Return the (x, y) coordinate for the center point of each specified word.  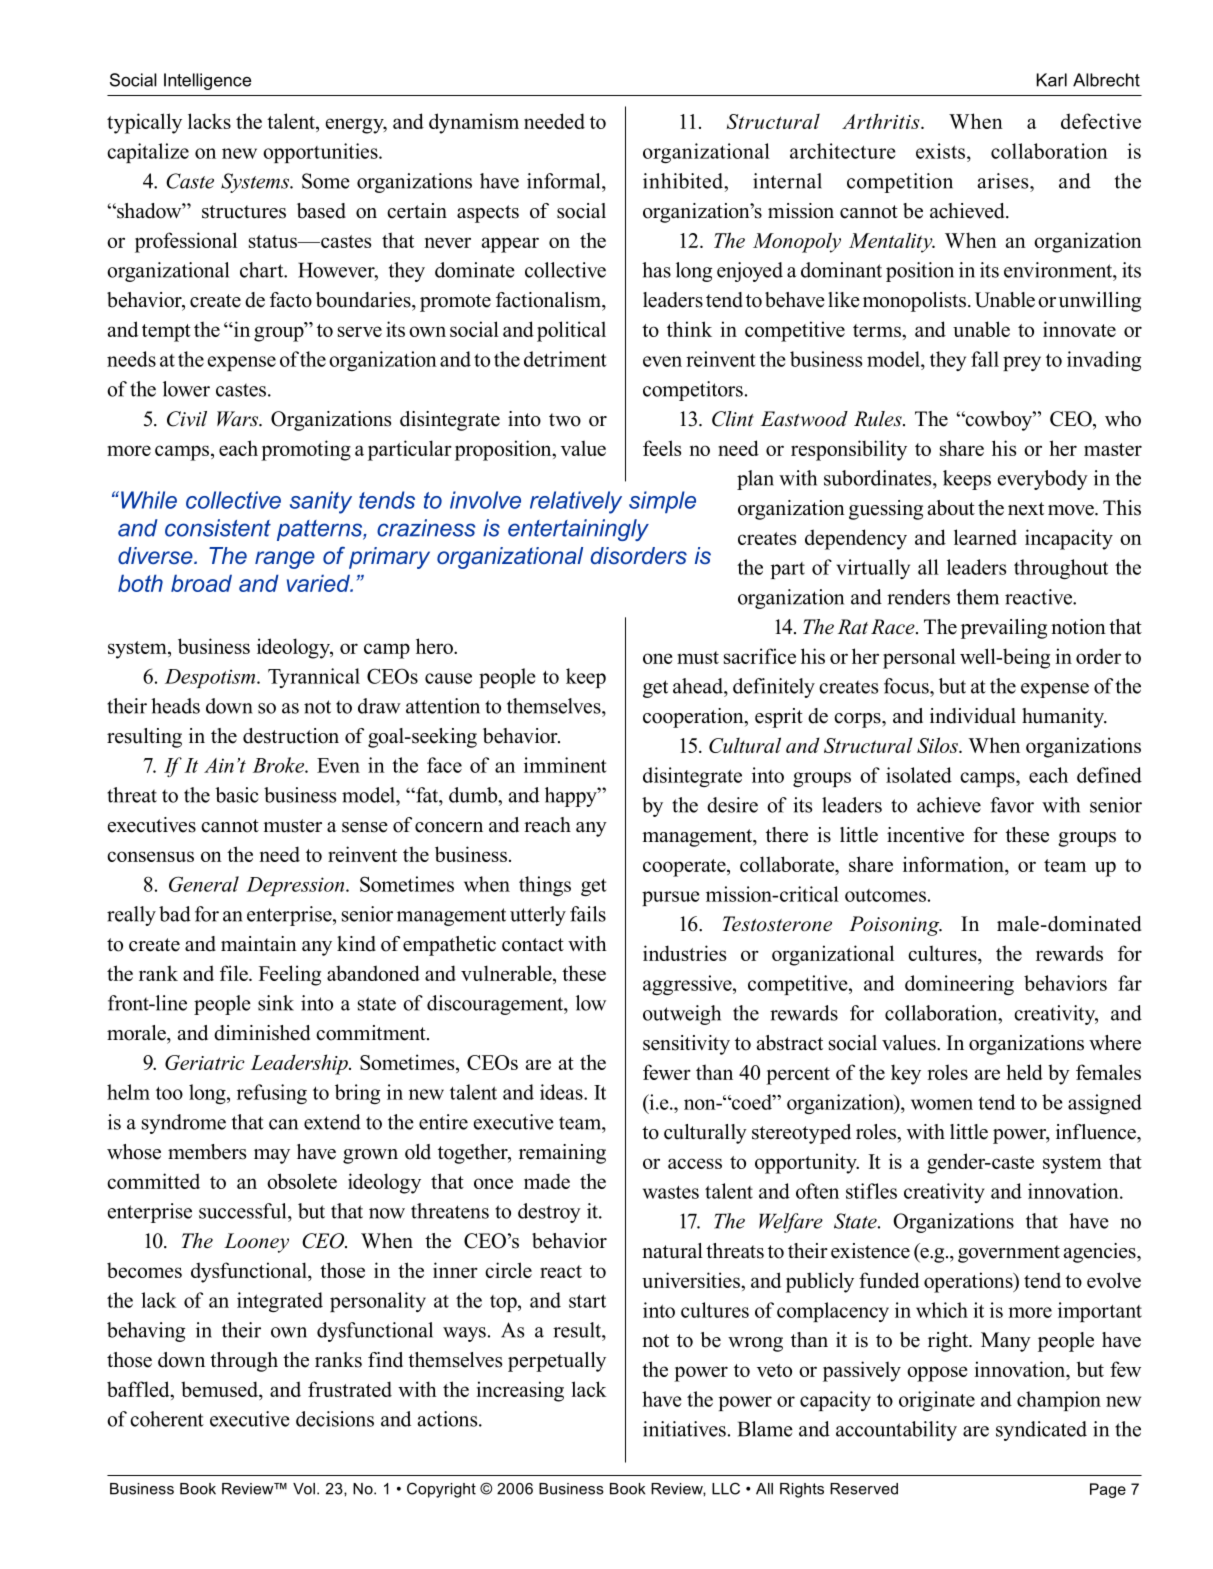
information (954, 864)
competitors (693, 391)
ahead (699, 686)
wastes (671, 1192)
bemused (220, 1389)
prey (1022, 363)
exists (942, 151)
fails (588, 914)
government (1009, 1254)
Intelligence (207, 81)
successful (244, 1211)
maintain (259, 943)
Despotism (211, 678)
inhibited (684, 181)
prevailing (1004, 629)
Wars (239, 419)
